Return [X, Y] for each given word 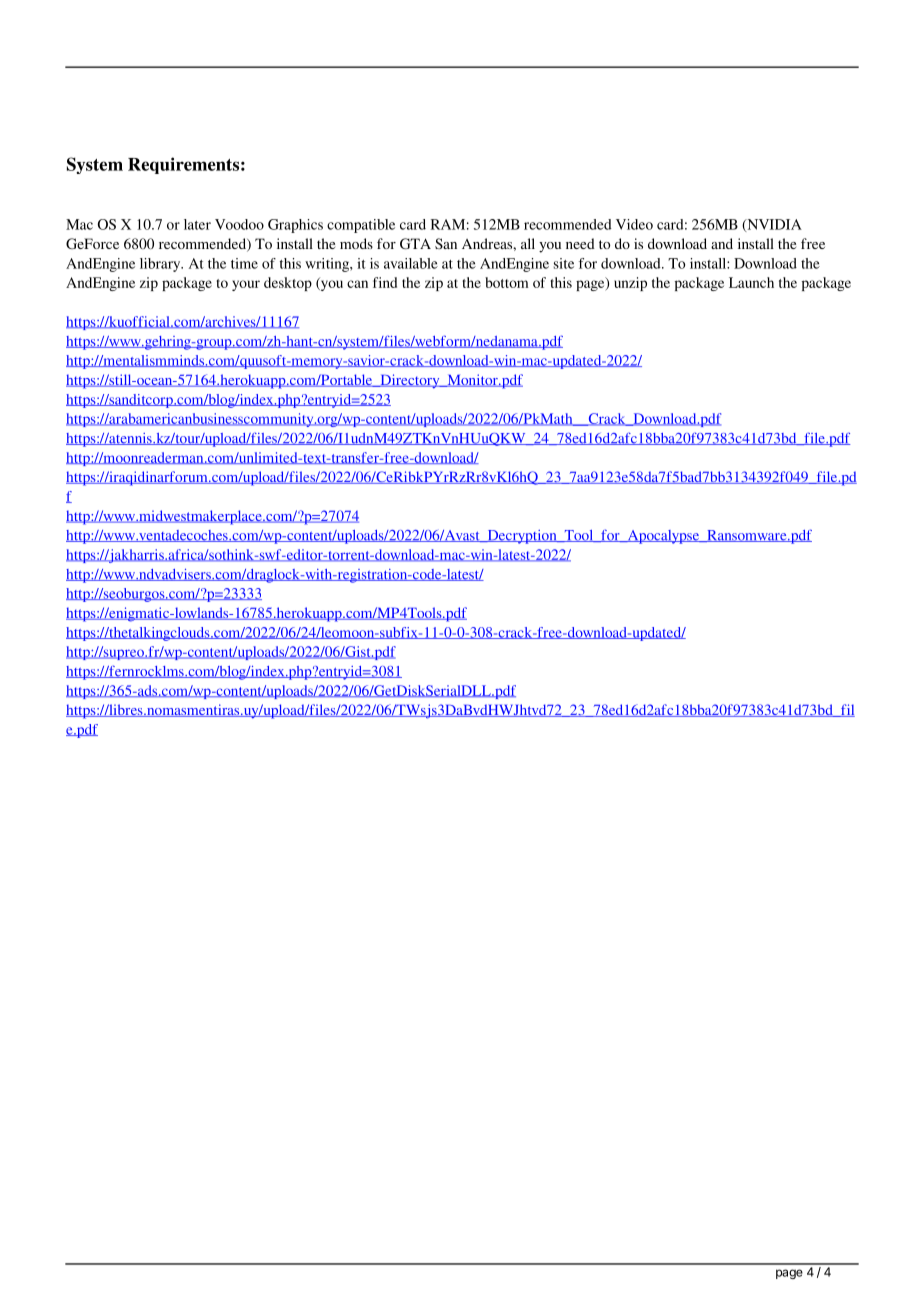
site [564, 263]
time [244, 263]
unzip [630, 284]
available [411, 263]
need [580, 243]
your [246, 285]
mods [356, 243]
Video [634, 224]
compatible [361, 226]
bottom [507, 282]
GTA [415, 244]
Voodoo [239, 224]
